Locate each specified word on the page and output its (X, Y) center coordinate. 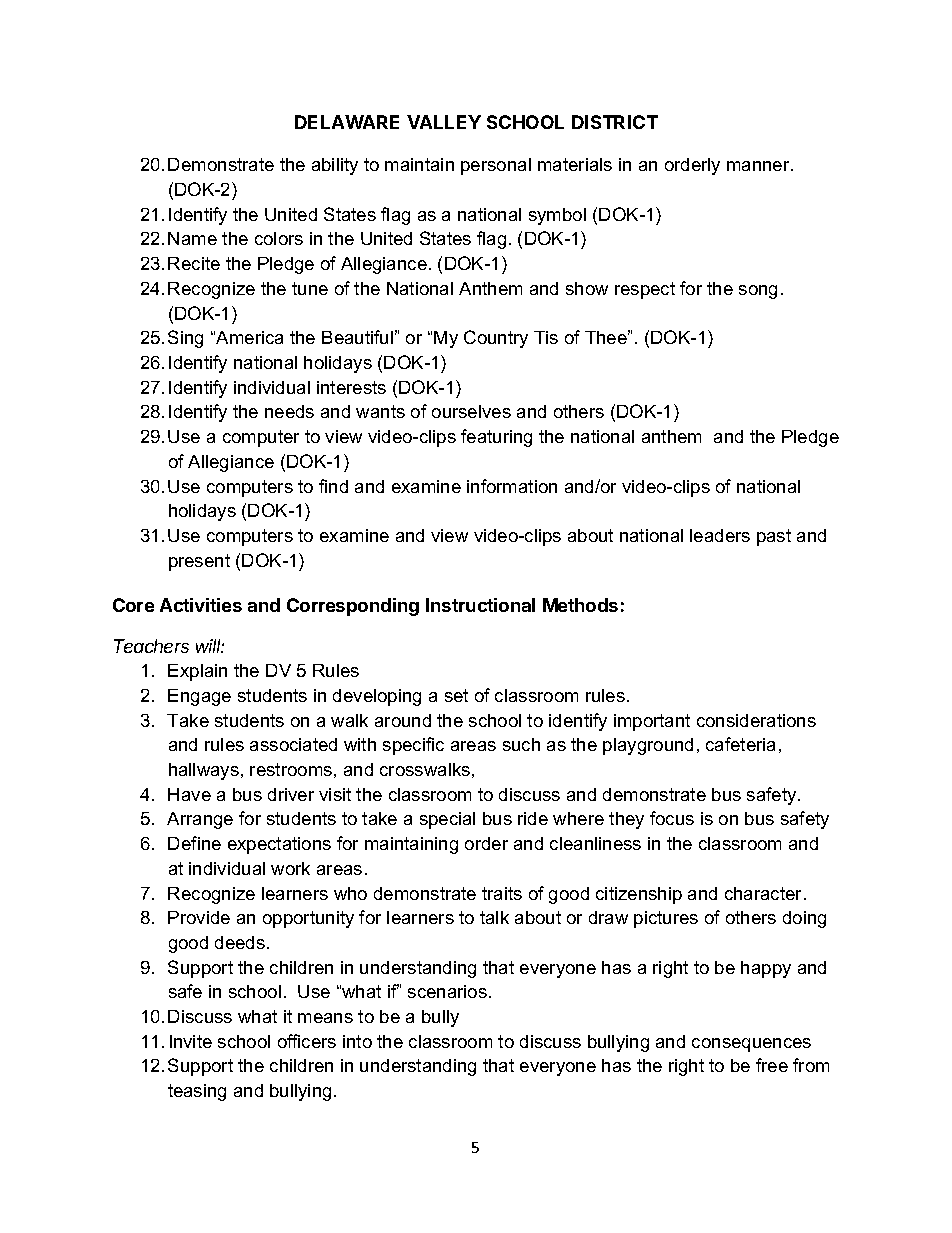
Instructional (480, 605)
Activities (201, 605)
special (447, 820)
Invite (191, 1041)
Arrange (200, 820)
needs (289, 411)
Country (496, 339)
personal (496, 166)
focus (672, 818)
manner (759, 166)
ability (335, 166)
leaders (720, 535)
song (758, 292)
